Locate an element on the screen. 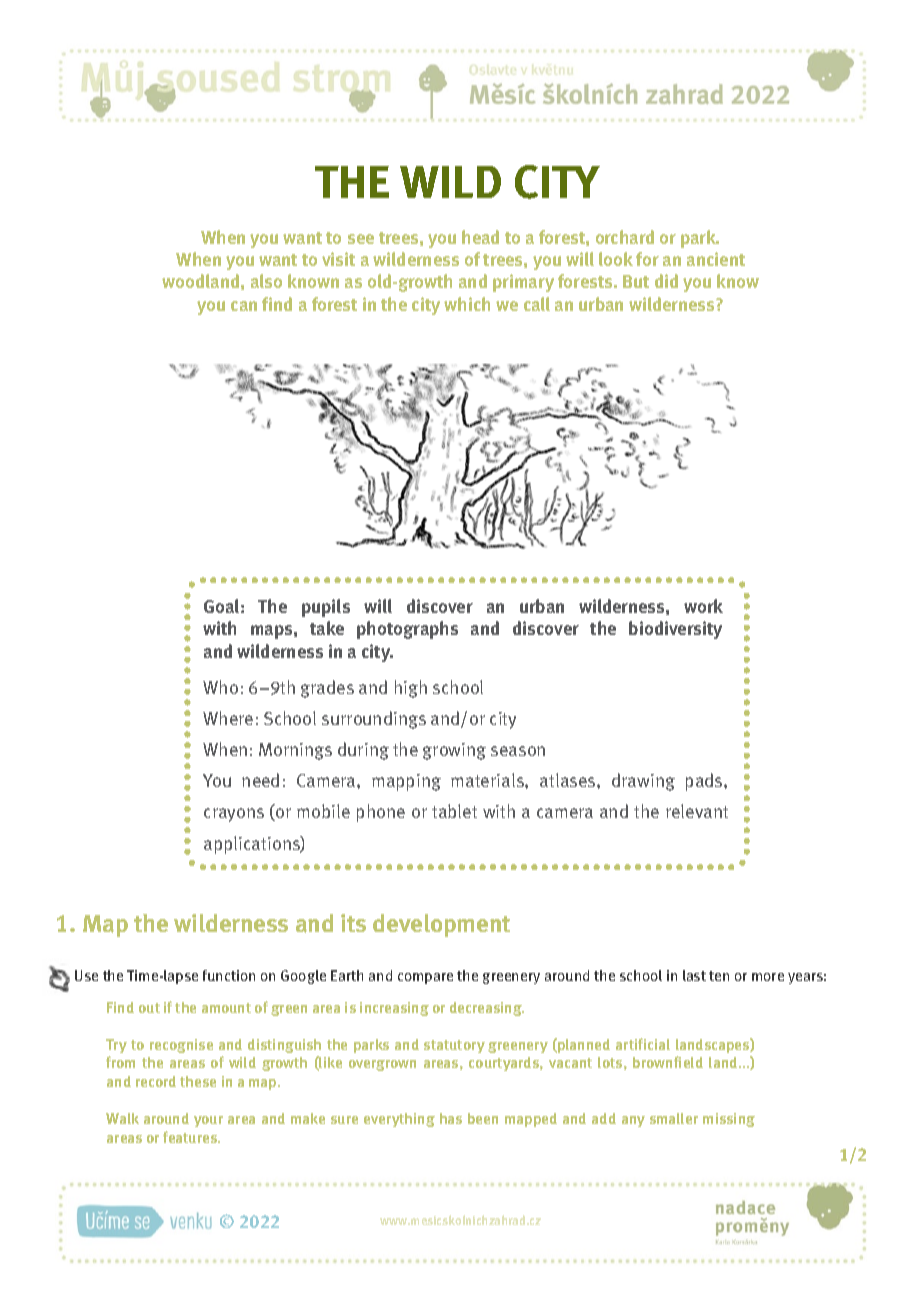 The image size is (924, 1308). ancient is located at coordinates (716, 259).
